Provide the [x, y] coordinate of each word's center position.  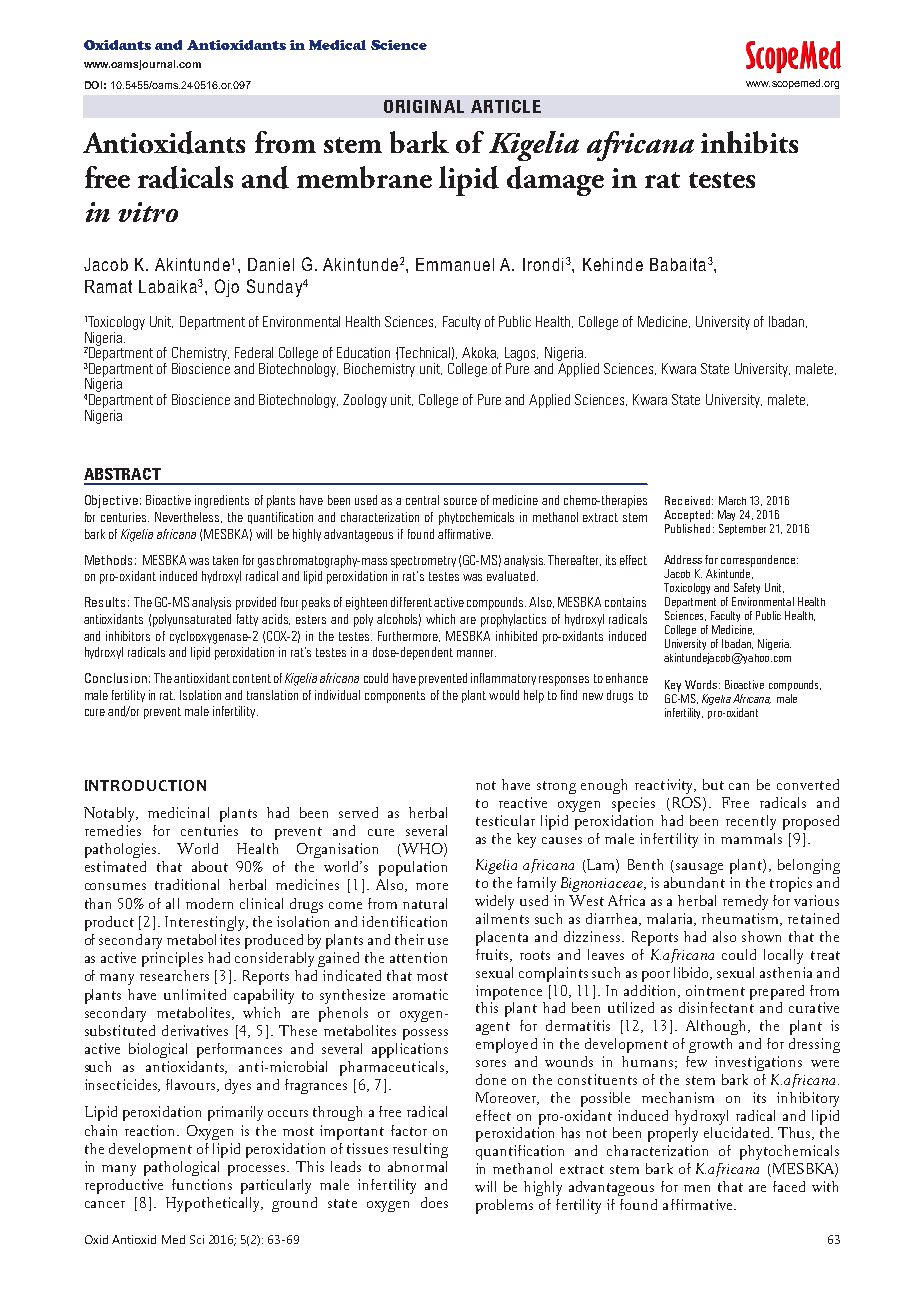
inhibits [749, 142]
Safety [747, 588]
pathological [181, 1168]
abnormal [417, 1166]
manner [476, 653]
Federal [254, 352]
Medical [337, 45]
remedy [745, 902]
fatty [247, 620]
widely [494, 902]
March [732, 500]
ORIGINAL [424, 106]
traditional [187, 884]
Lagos [521, 355]
